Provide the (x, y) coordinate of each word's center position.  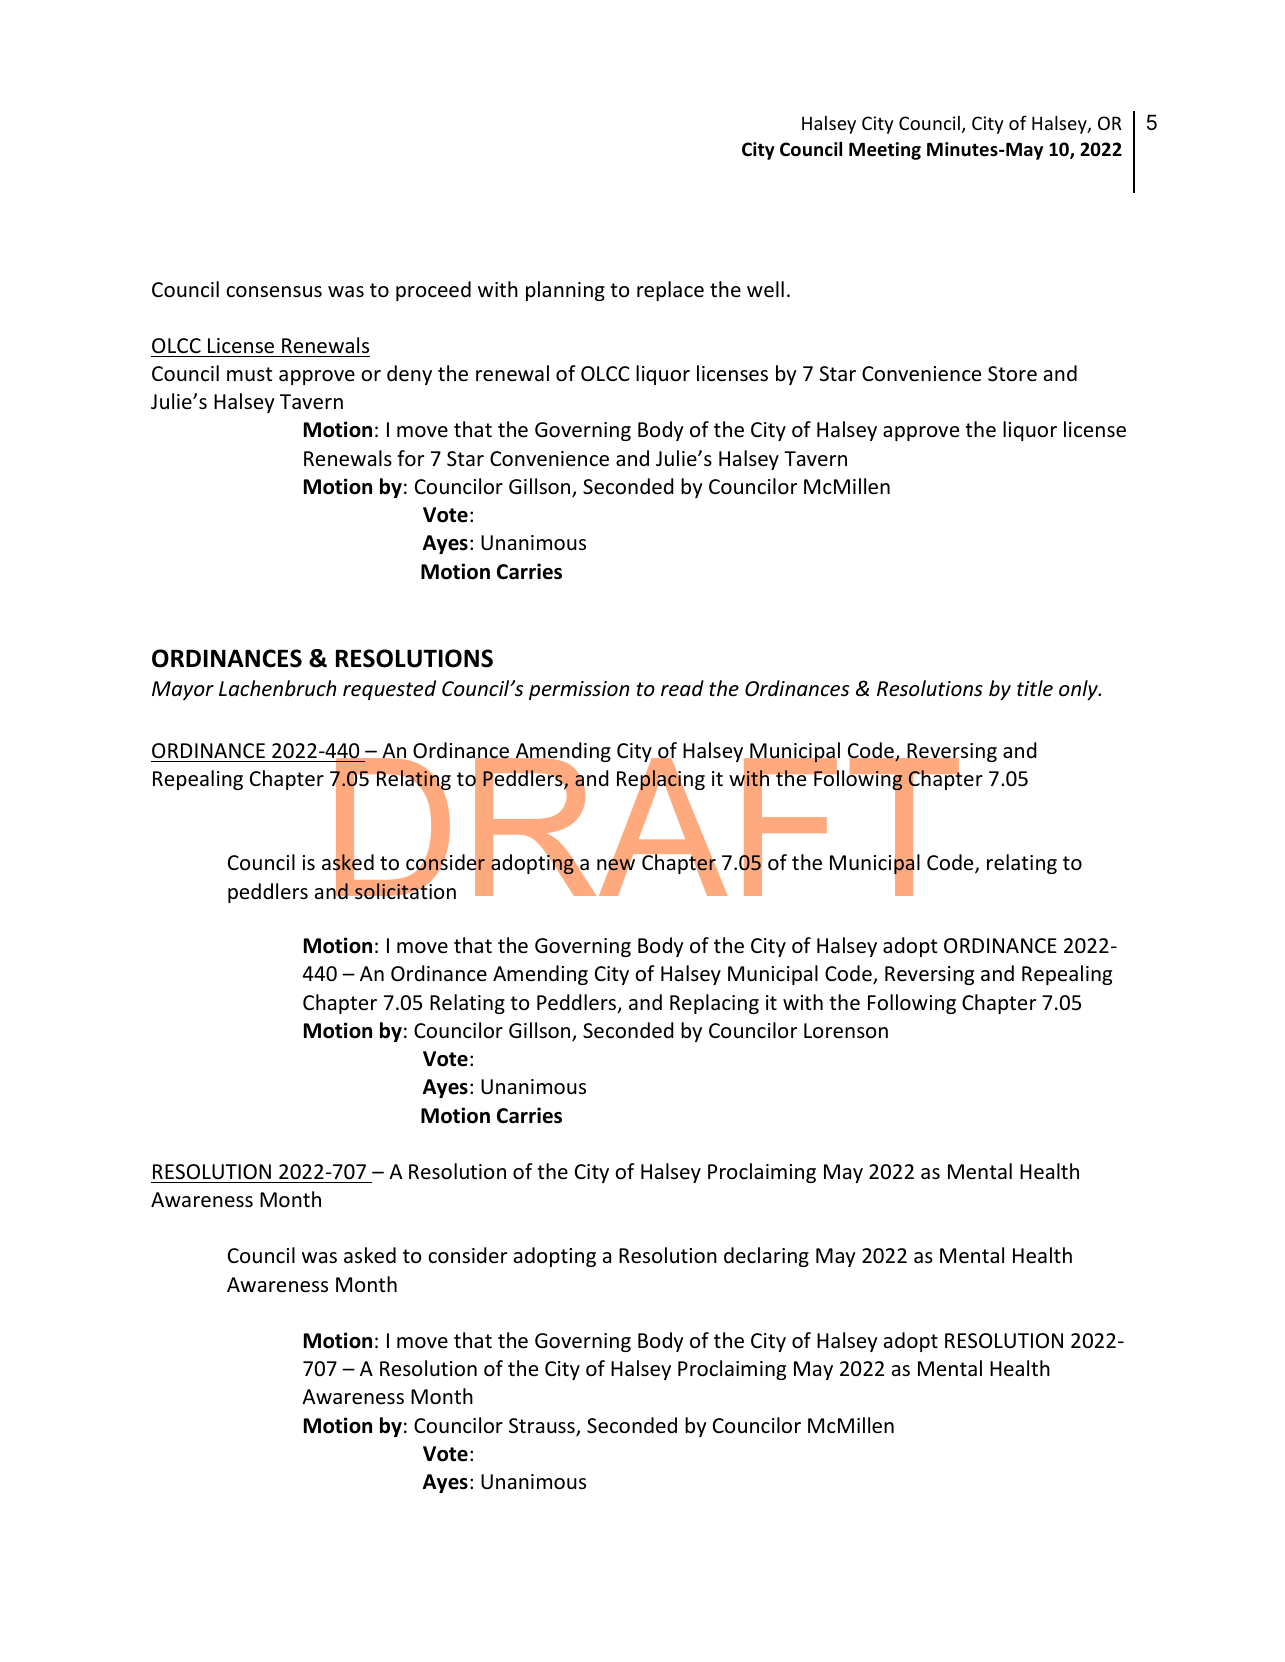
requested (389, 690)
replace (670, 291)
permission (579, 690)
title (1035, 688)
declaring (766, 1257)
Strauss (543, 1427)
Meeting (885, 151)
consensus (274, 292)
